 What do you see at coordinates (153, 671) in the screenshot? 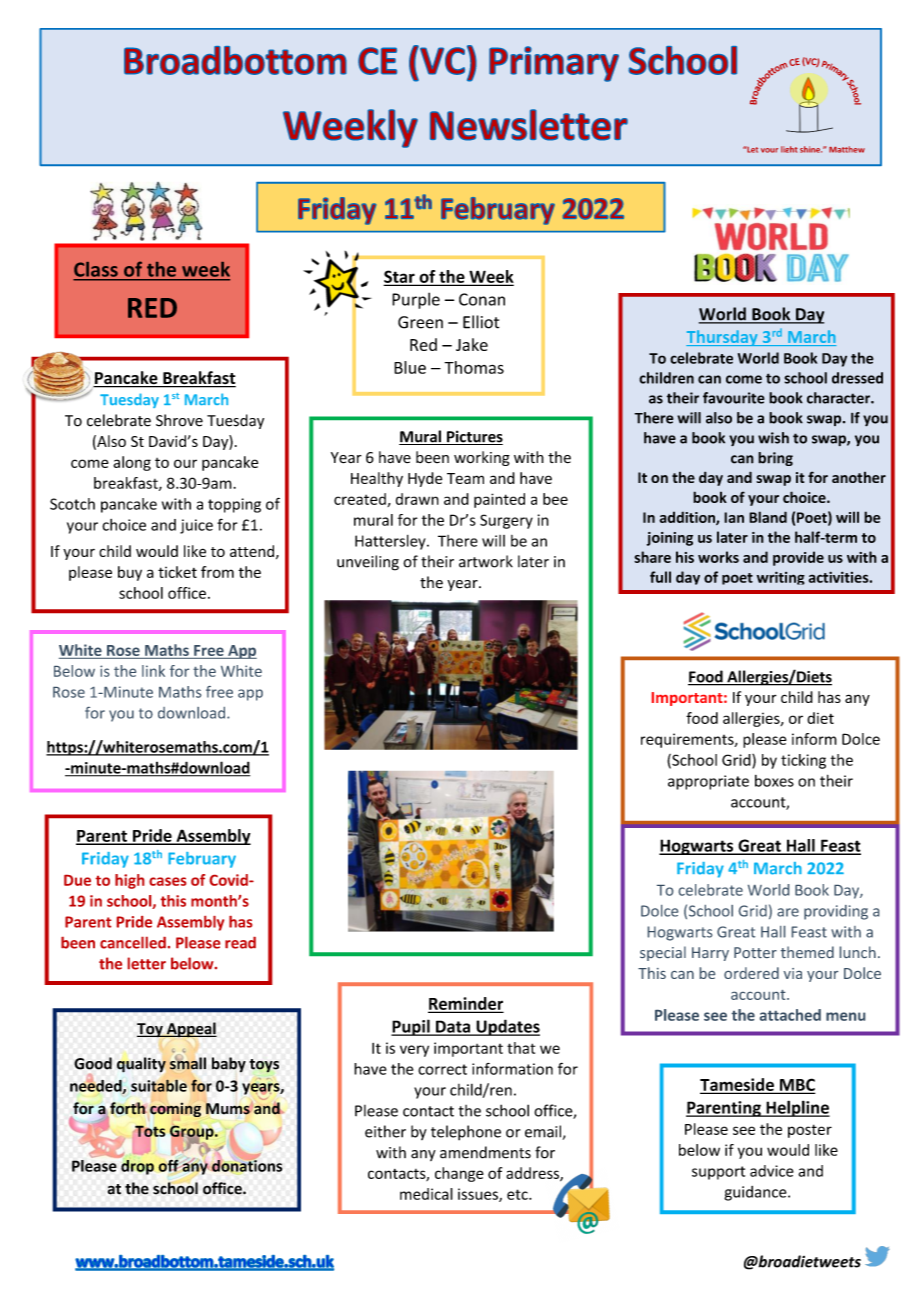
I see `link` at bounding box center [153, 671].
